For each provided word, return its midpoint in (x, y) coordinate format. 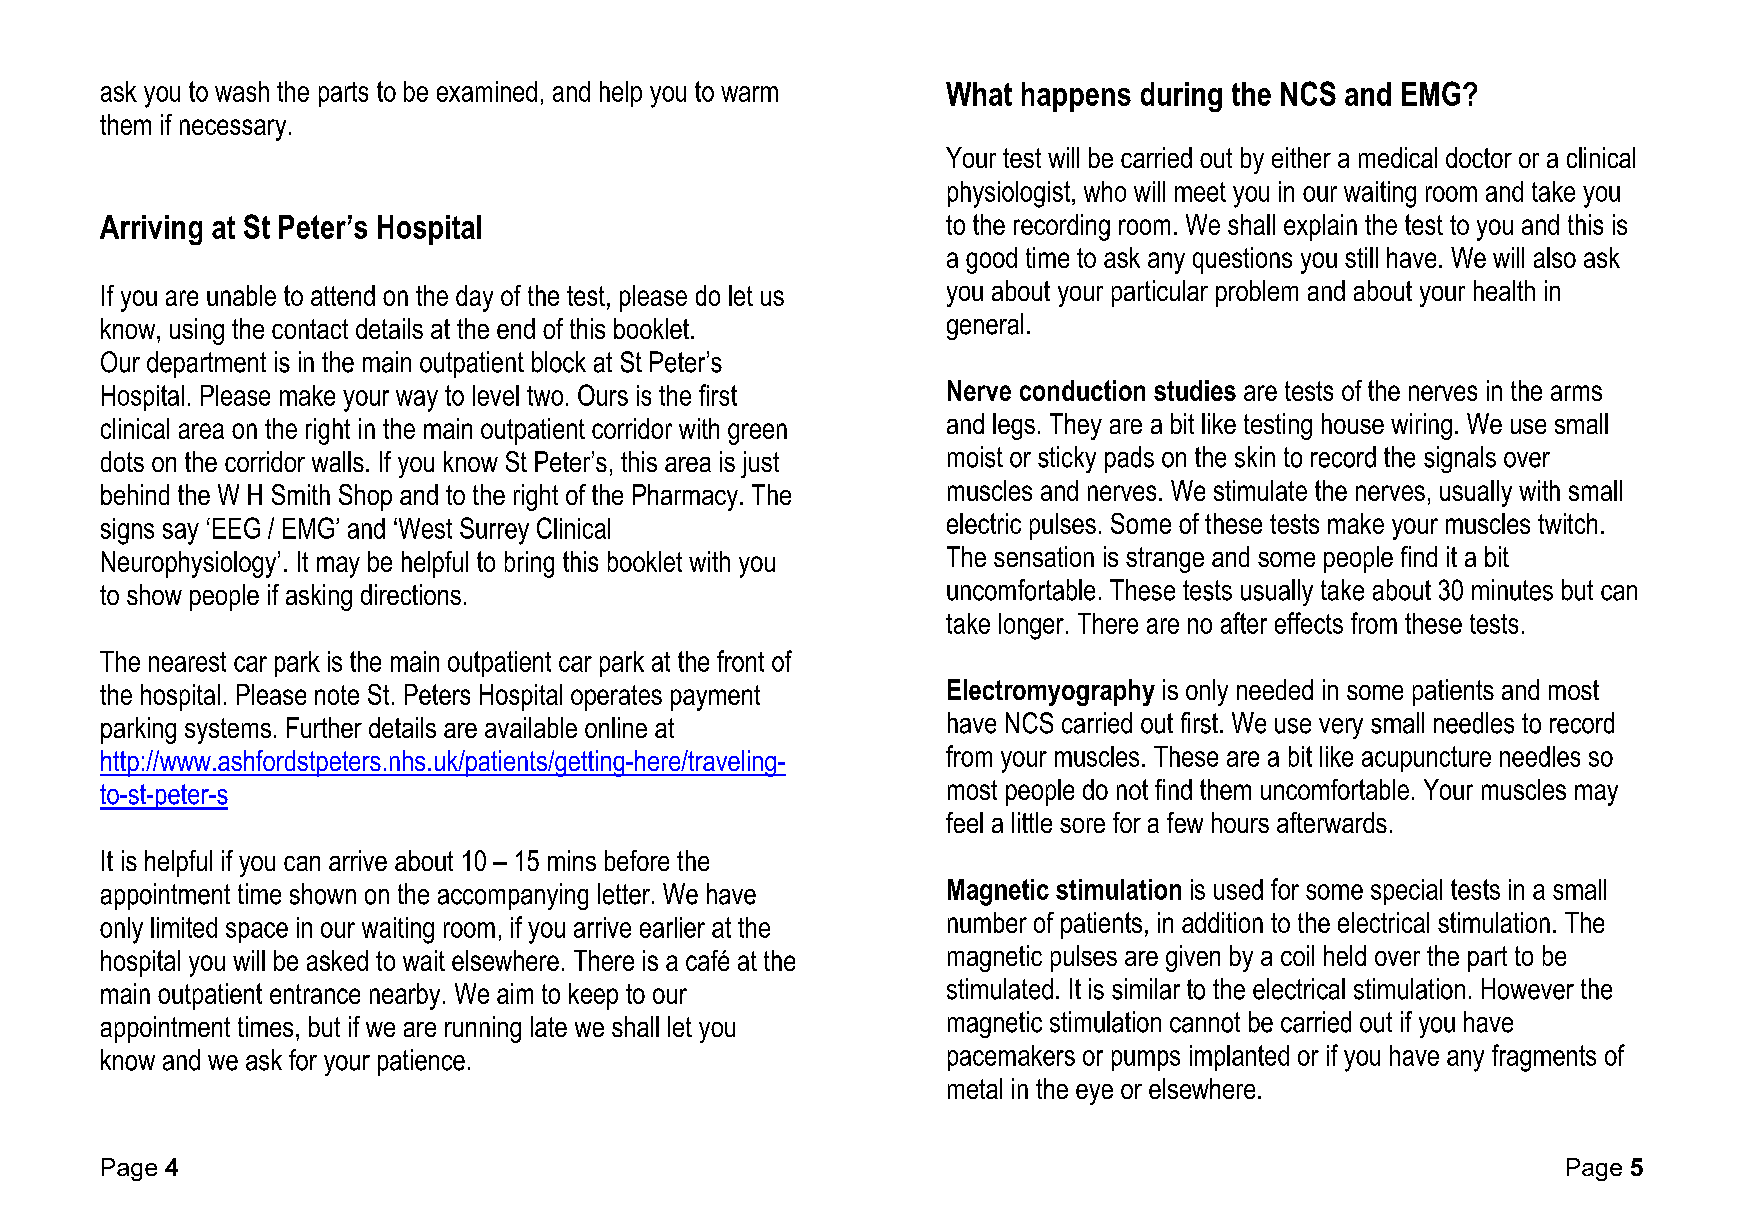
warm (749, 94)
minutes (1512, 590)
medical (1398, 157)
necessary (233, 130)
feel (964, 822)
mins (572, 860)
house (1353, 423)
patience (421, 1062)
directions (411, 594)
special (1406, 892)
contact (310, 329)
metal (975, 1088)
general (985, 326)
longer (1031, 626)
